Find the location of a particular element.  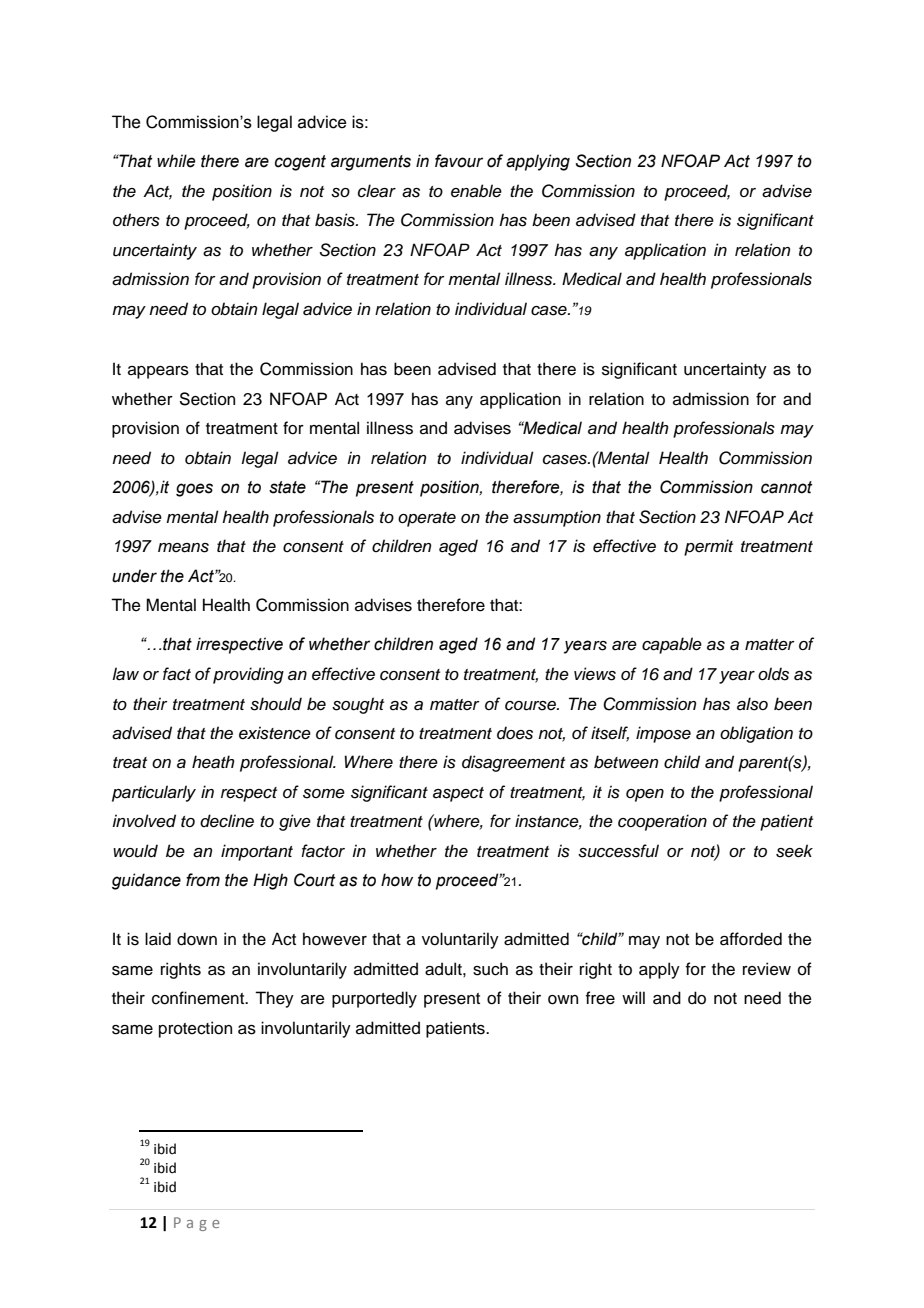

basis is located at coordinates (336, 220).
